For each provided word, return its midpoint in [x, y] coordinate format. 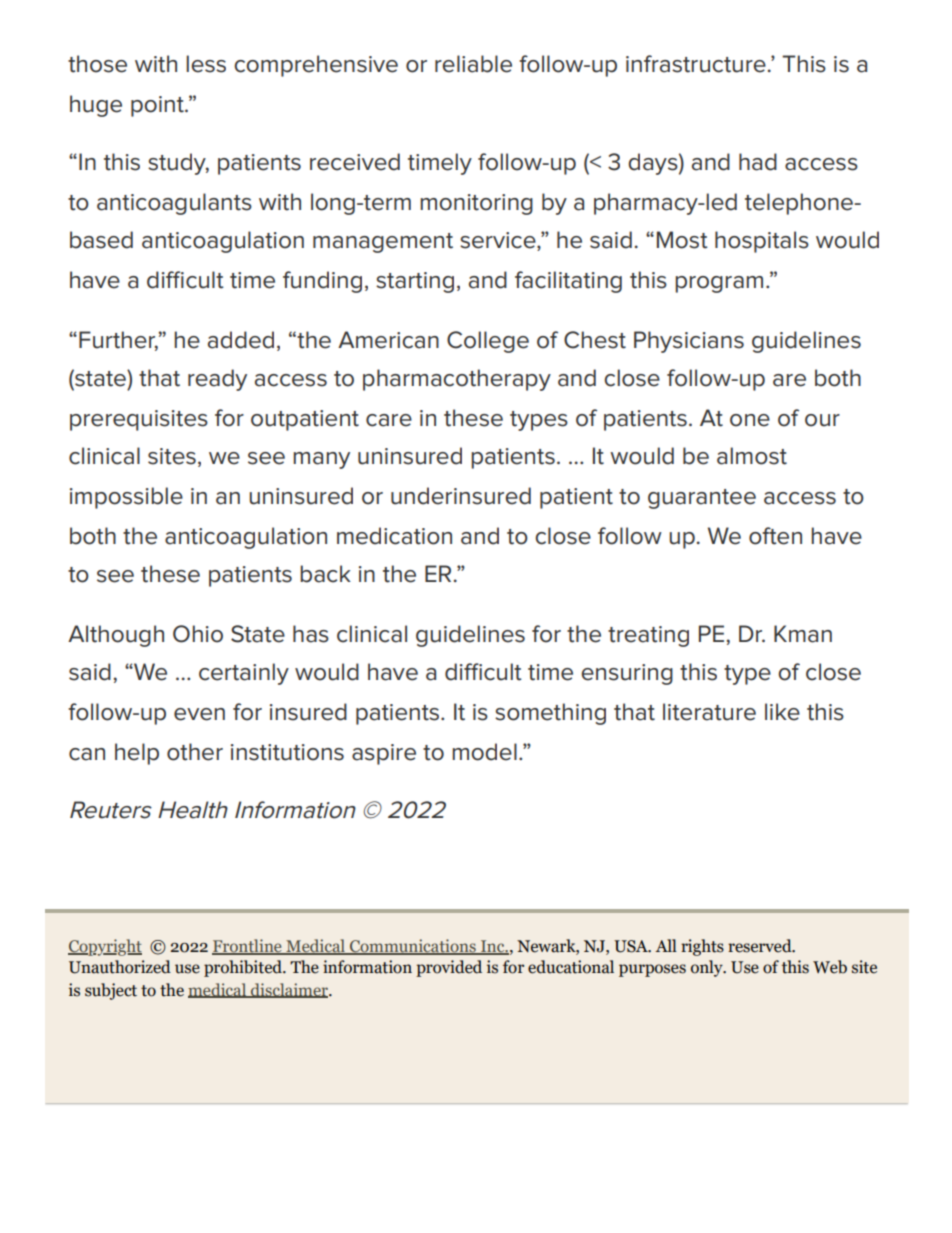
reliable [473, 64]
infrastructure [696, 64]
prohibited [244, 968]
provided [449, 968]
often [775, 536]
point [158, 106]
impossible [126, 498]
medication [394, 536]
